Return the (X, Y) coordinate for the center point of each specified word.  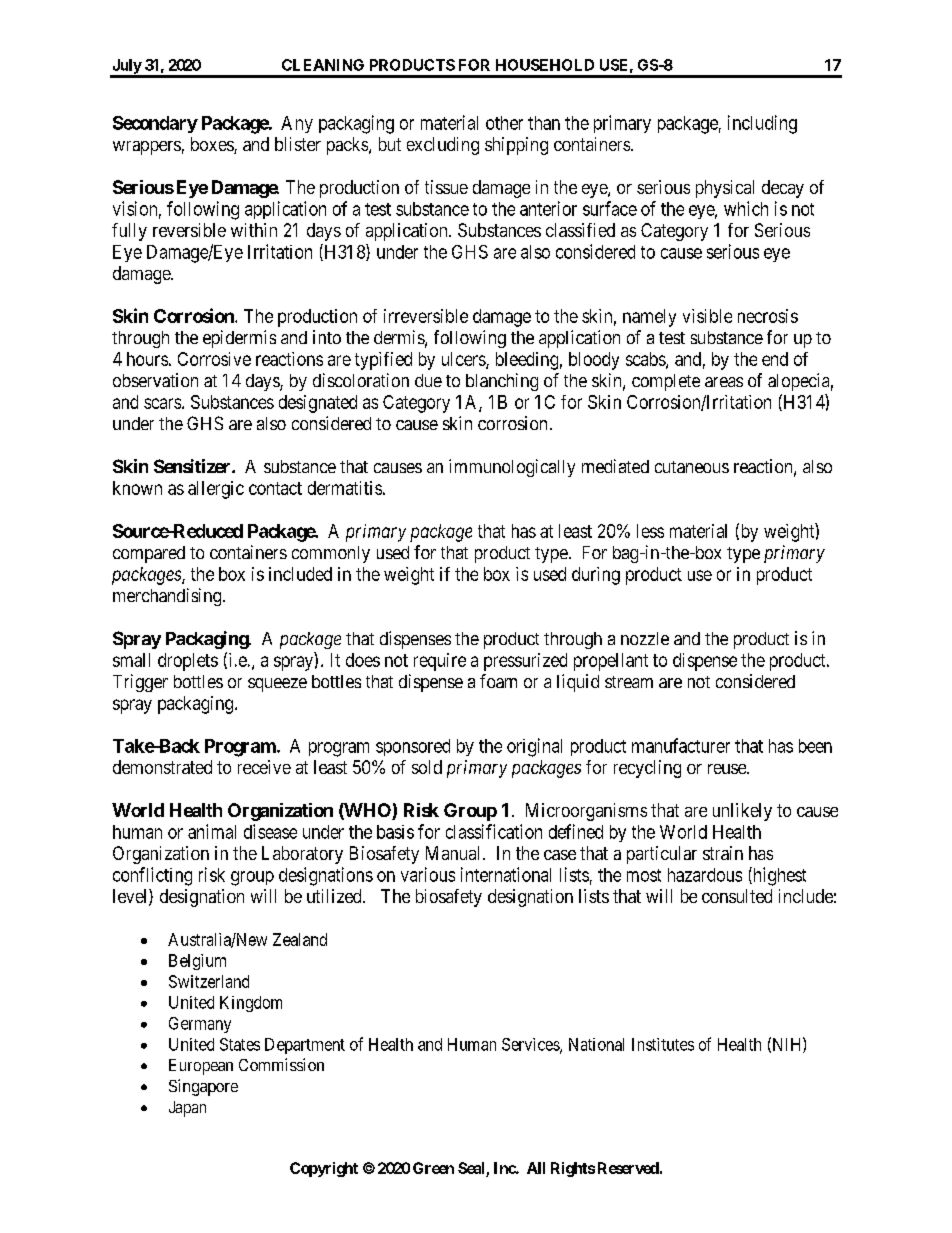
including (762, 124)
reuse (728, 769)
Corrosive (214, 359)
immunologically (512, 468)
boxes (213, 145)
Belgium (197, 962)
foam (498, 681)
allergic (216, 490)
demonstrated (162, 767)
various (428, 874)
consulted (737, 896)
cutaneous (692, 467)
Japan (187, 1109)
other (504, 123)
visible (707, 316)
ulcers (464, 360)
